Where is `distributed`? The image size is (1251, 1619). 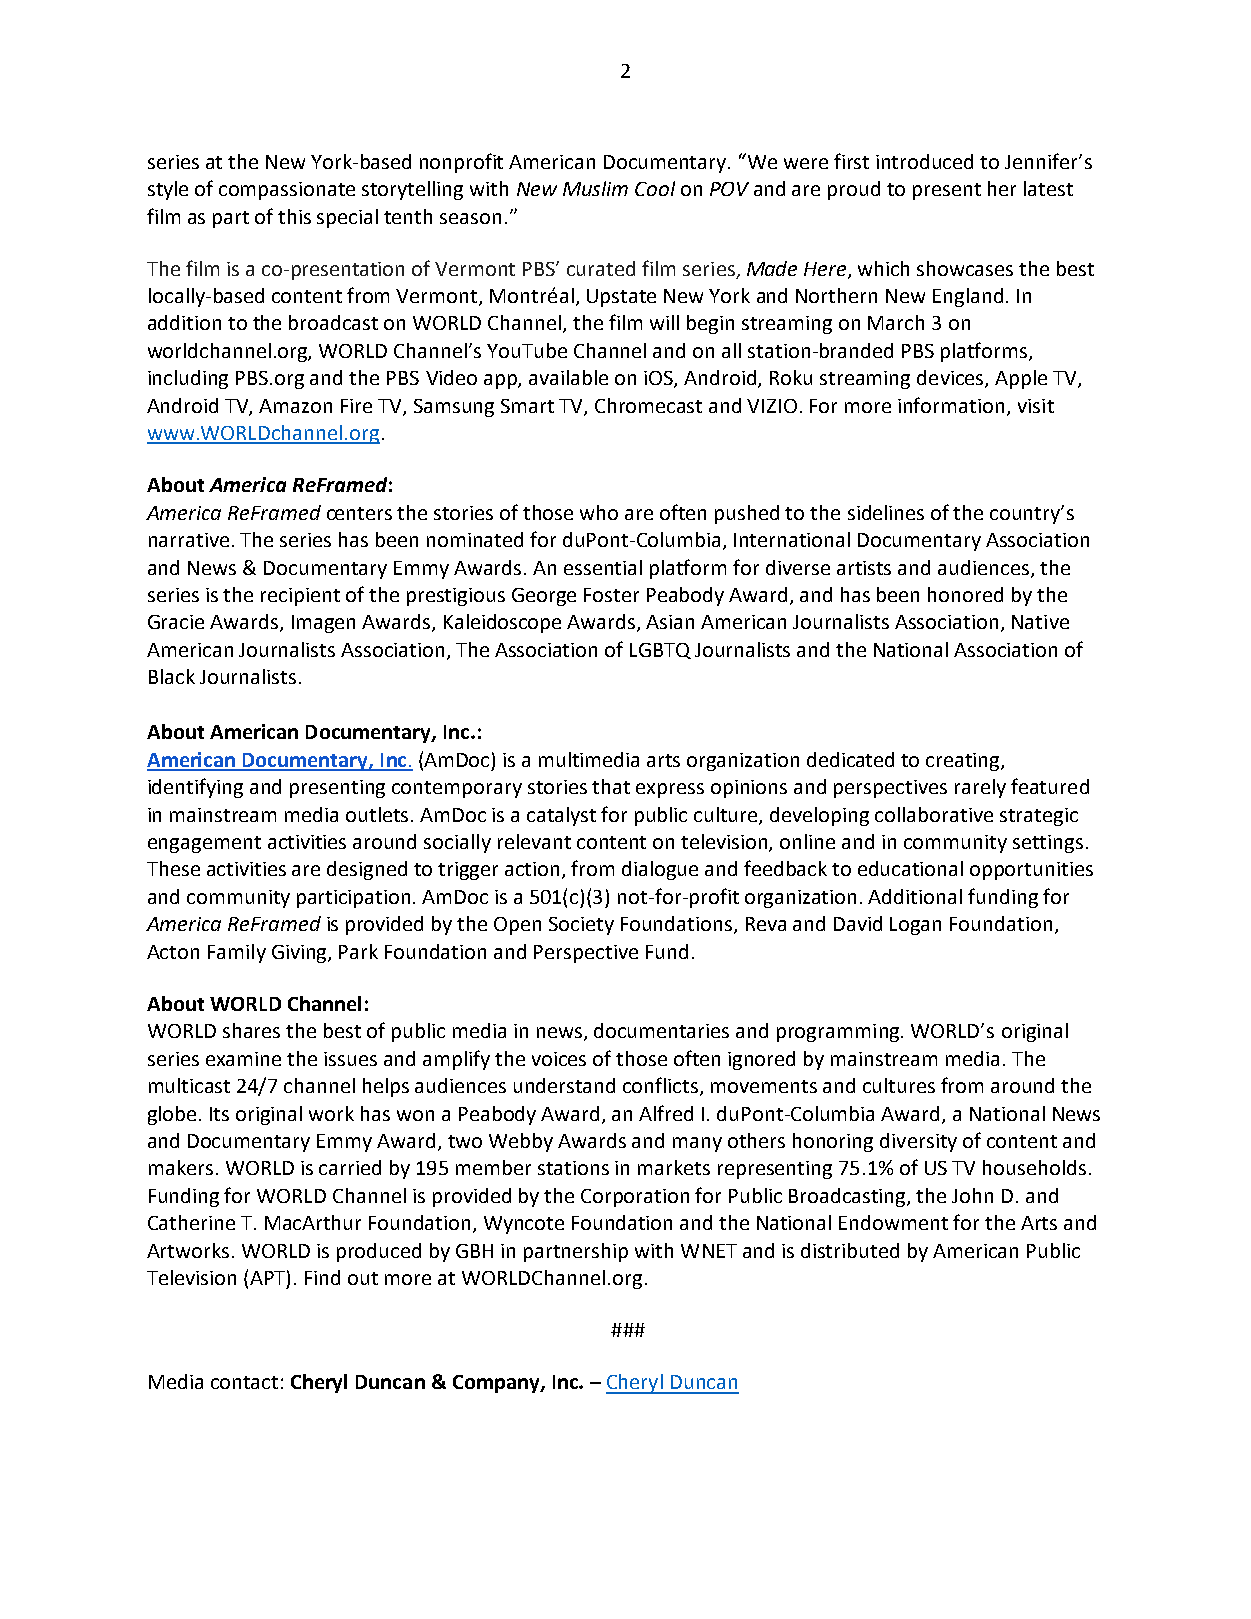 distributed is located at coordinates (850, 1250).
